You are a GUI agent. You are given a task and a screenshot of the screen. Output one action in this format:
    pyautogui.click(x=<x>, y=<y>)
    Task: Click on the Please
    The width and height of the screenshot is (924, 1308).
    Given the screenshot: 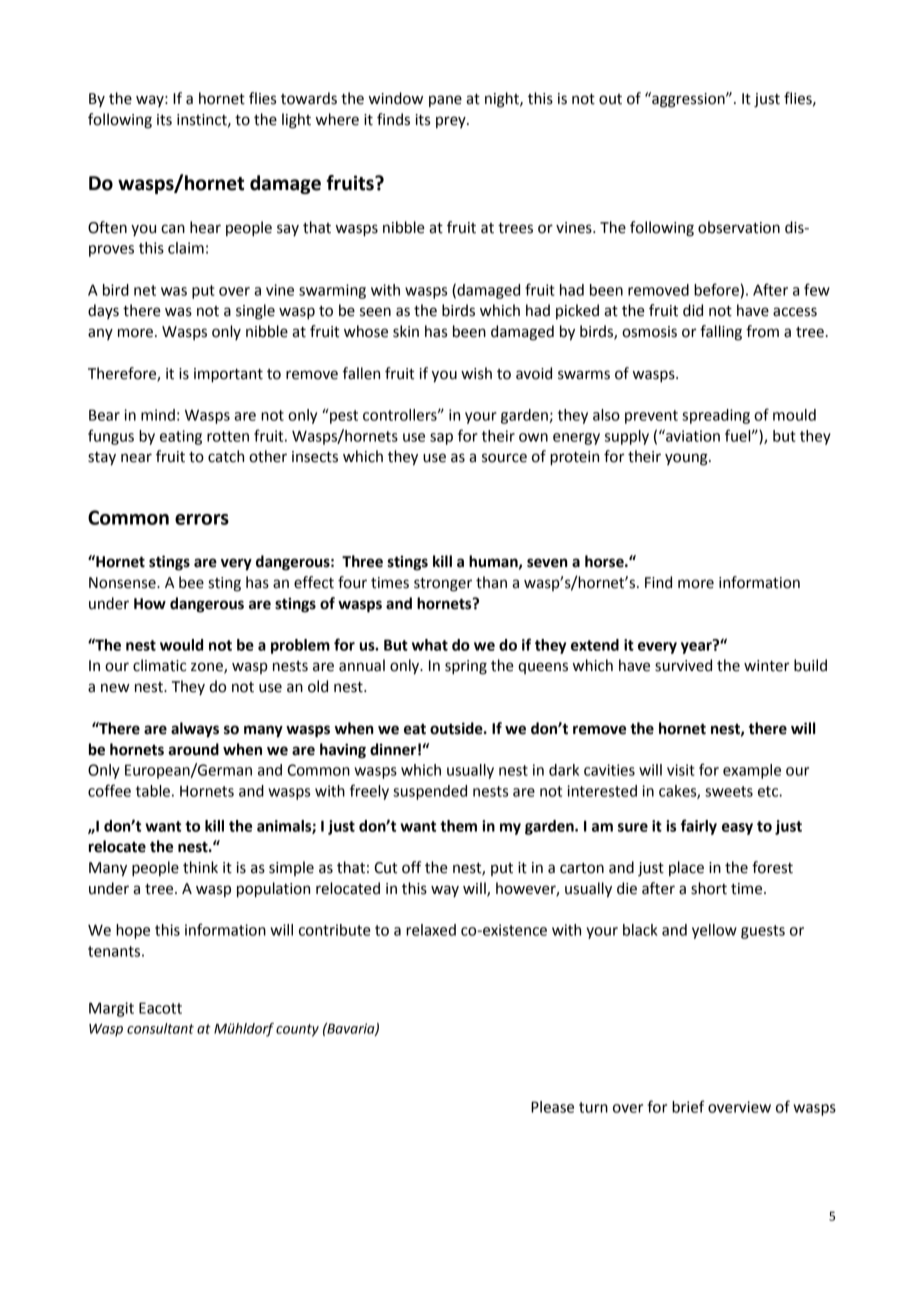 What is the action you would take?
    pyautogui.click(x=552, y=1107)
